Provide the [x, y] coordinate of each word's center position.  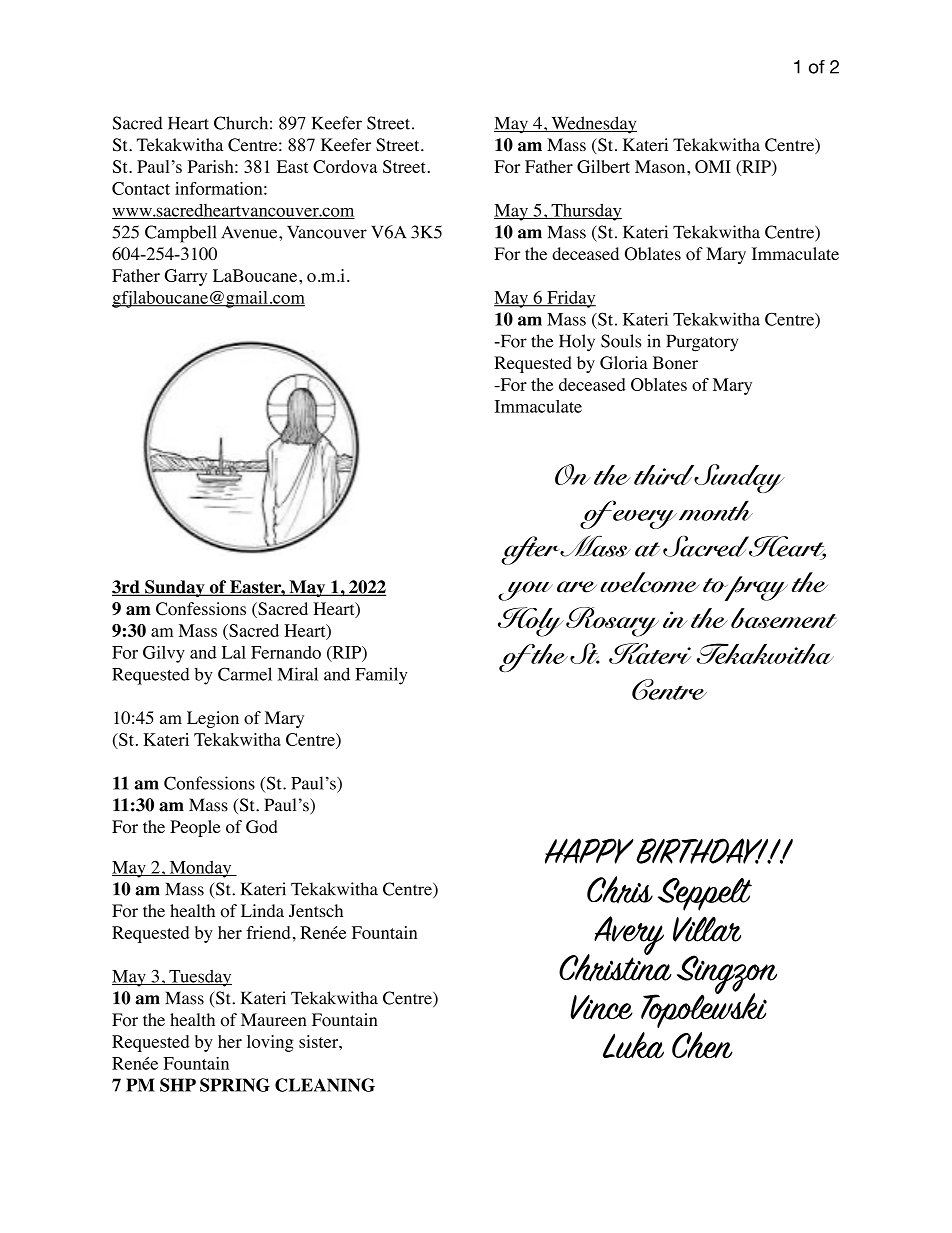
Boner [675, 363]
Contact [141, 188]
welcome [649, 582]
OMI [713, 166]
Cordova [345, 166]
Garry [185, 277]
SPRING [235, 1085]
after [531, 550]
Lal [234, 652]
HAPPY [589, 851]
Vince [601, 1007]
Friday [570, 299]
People [195, 828]
